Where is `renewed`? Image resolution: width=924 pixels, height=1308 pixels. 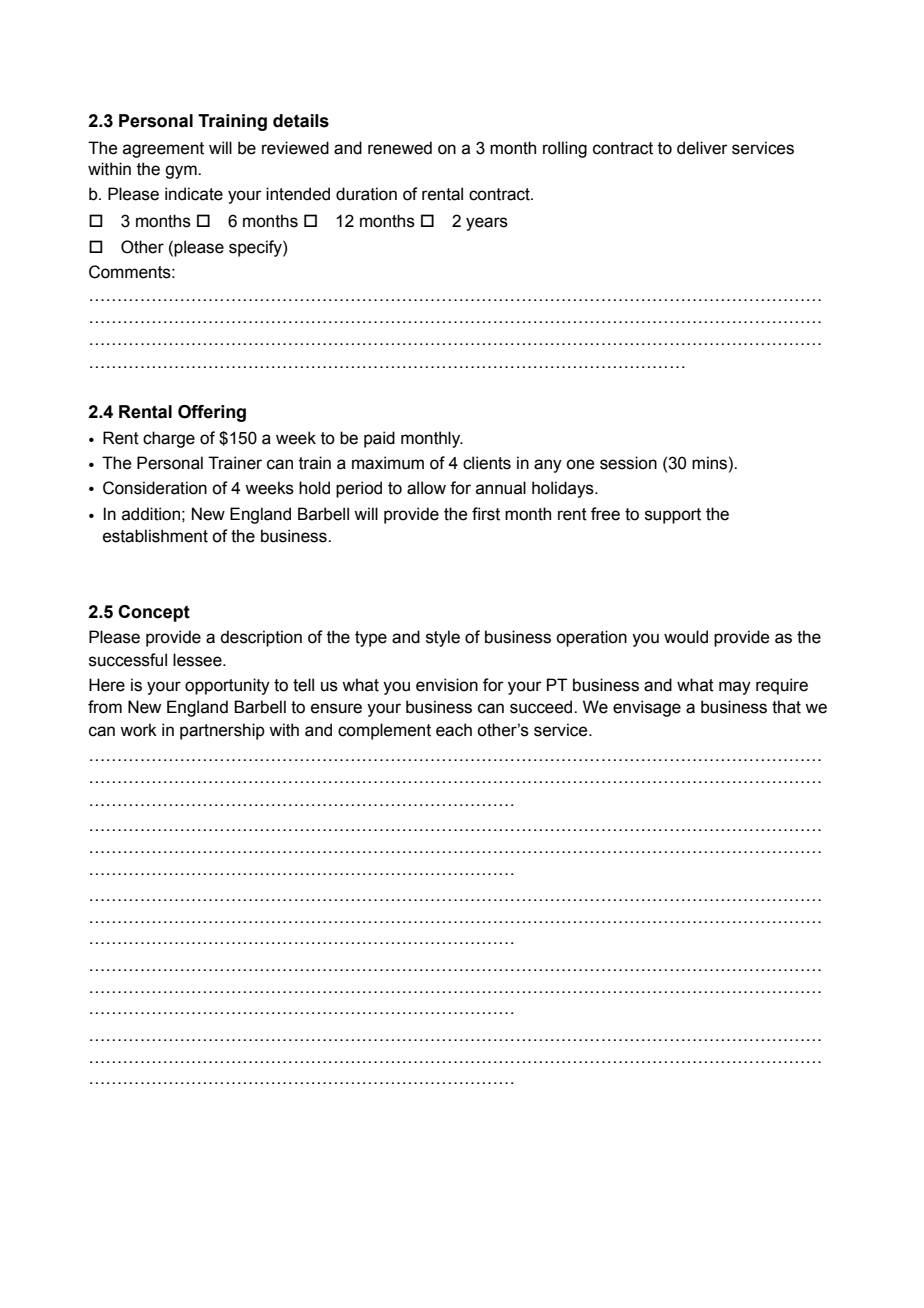
renewed is located at coordinates (400, 148).
